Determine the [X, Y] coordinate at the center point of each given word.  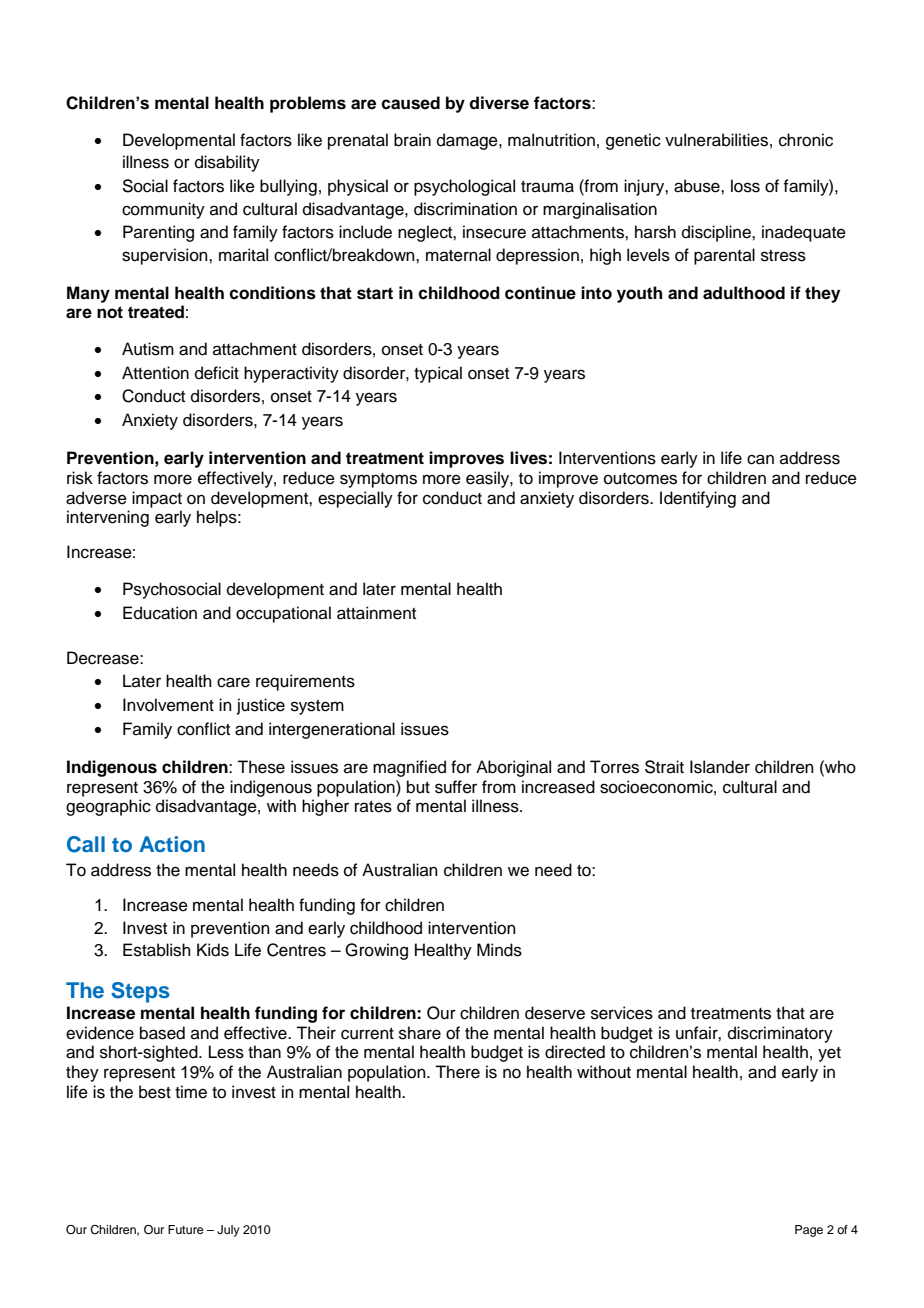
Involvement [168, 705]
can [760, 459]
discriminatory [780, 1034]
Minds [499, 950]
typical [438, 374]
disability [227, 163]
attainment [376, 613]
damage [468, 141]
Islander [720, 767]
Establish [157, 950]
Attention [155, 373]
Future [185, 1229]
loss [745, 186]
